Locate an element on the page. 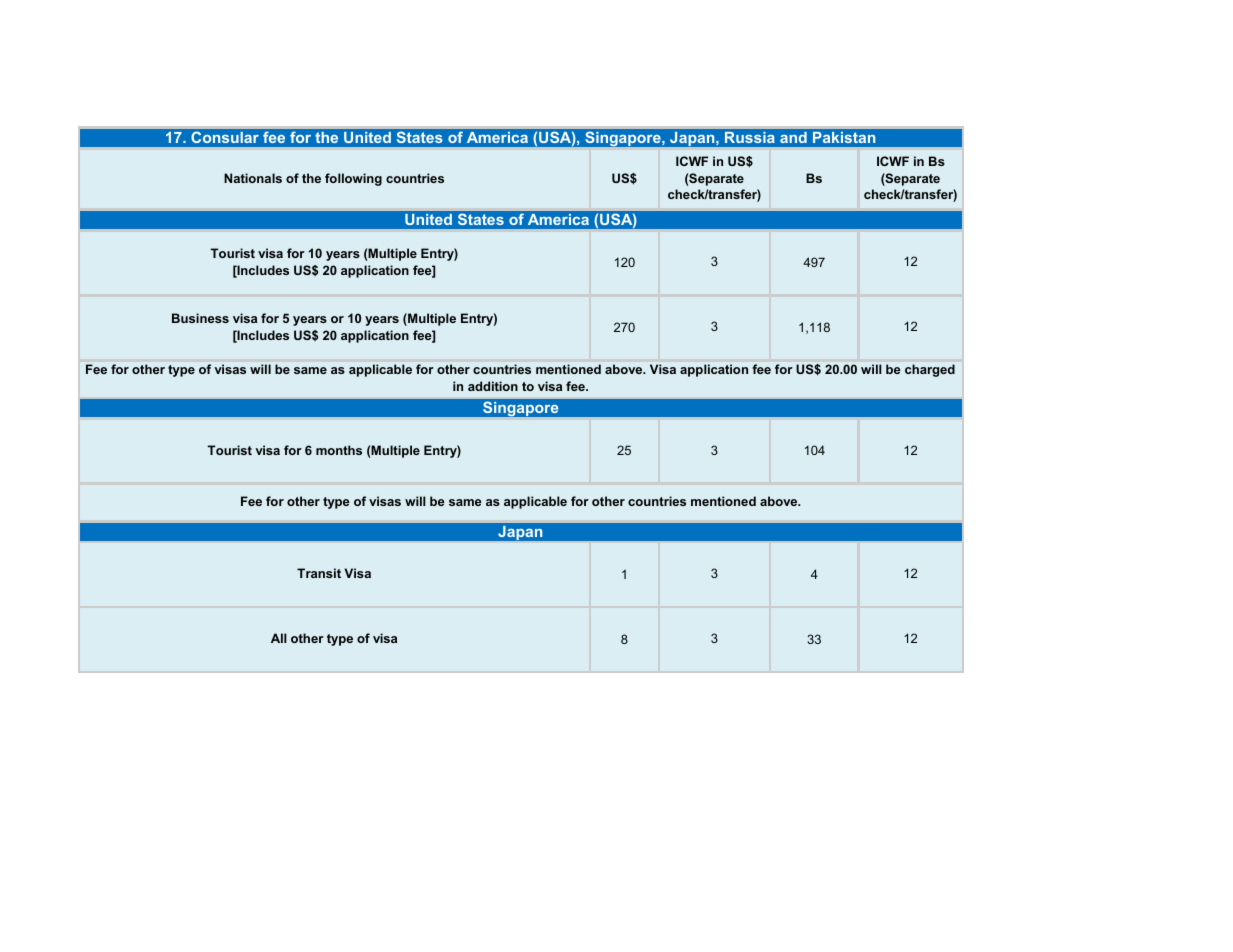  months is located at coordinates (339, 450).
